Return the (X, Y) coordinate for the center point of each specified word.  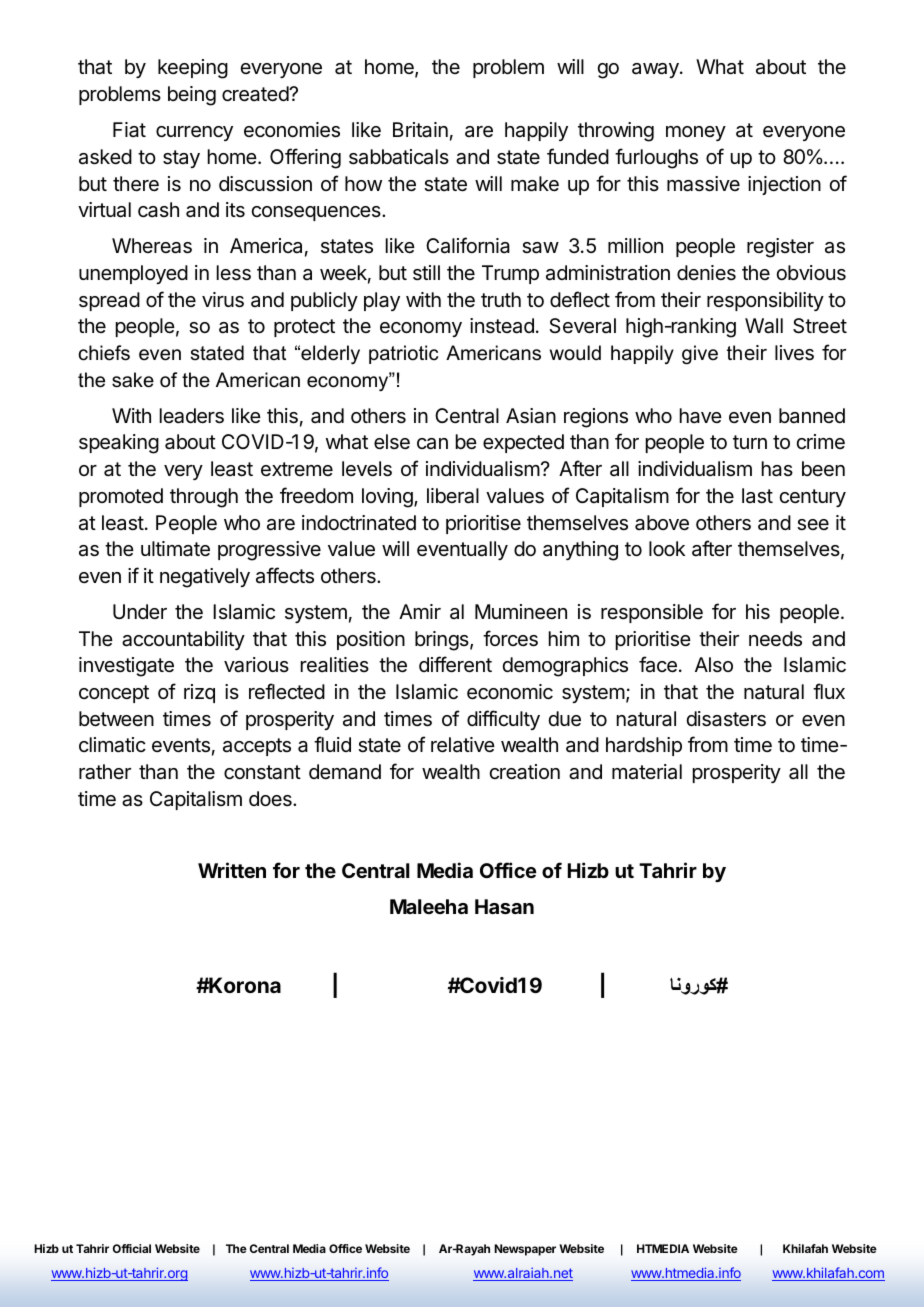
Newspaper (525, 1250)
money (696, 133)
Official (132, 1248)
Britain (420, 130)
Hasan (504, 906)
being (192, 96)
